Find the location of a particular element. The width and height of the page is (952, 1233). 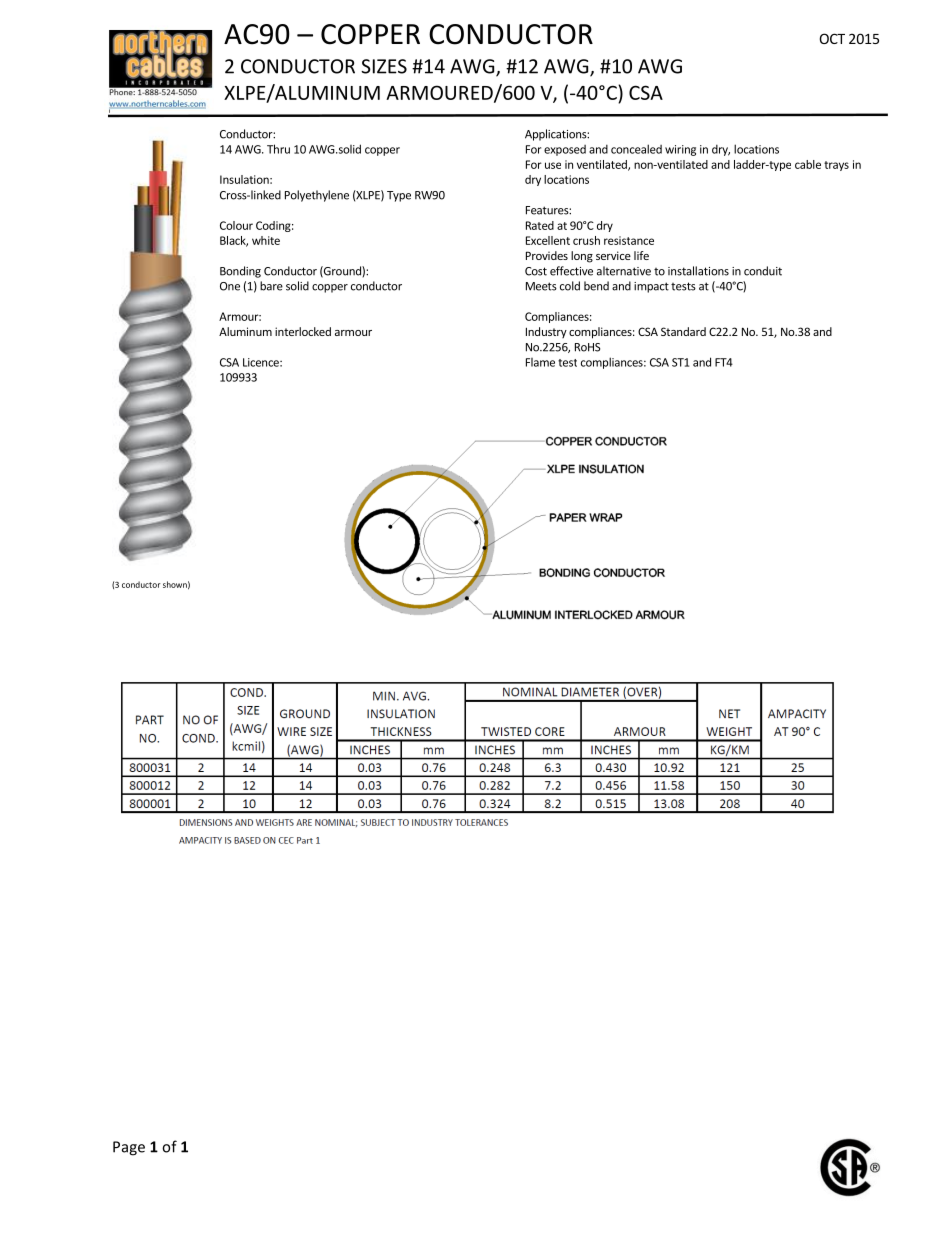

interlocked is located at coordinates (303, 331).
